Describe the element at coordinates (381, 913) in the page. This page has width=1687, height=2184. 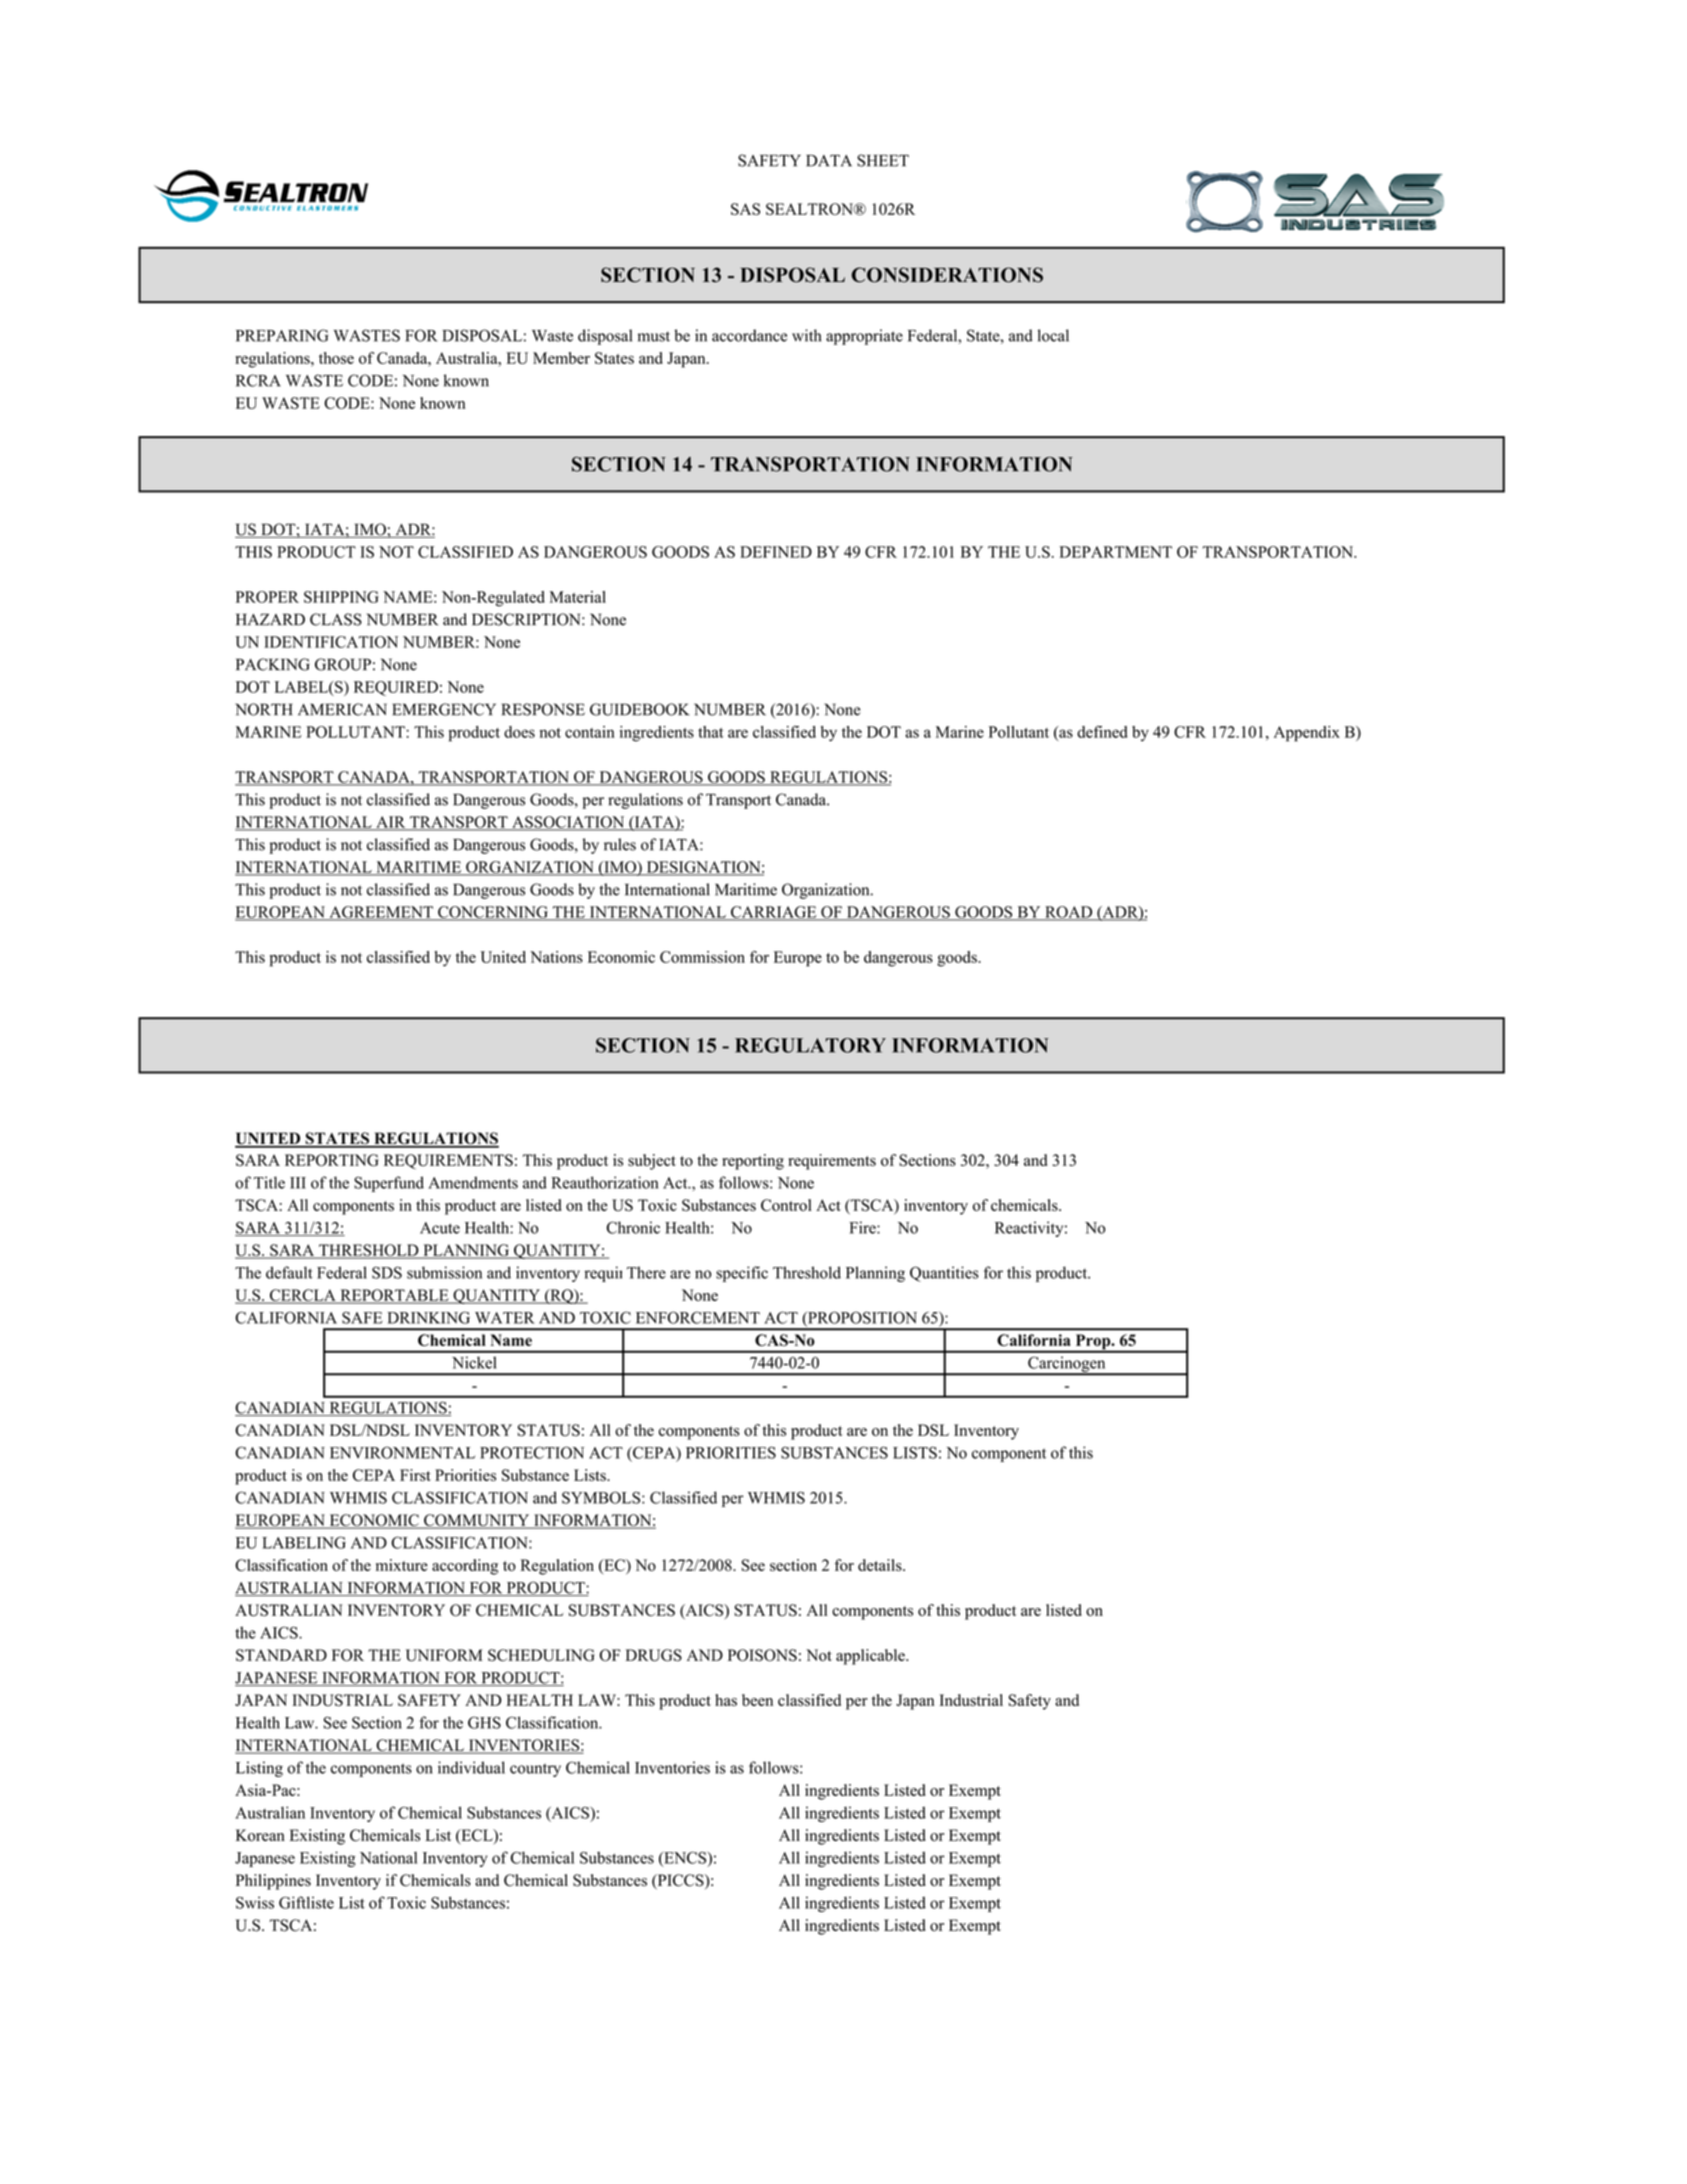
I see `AGREEMENT` at that location.
